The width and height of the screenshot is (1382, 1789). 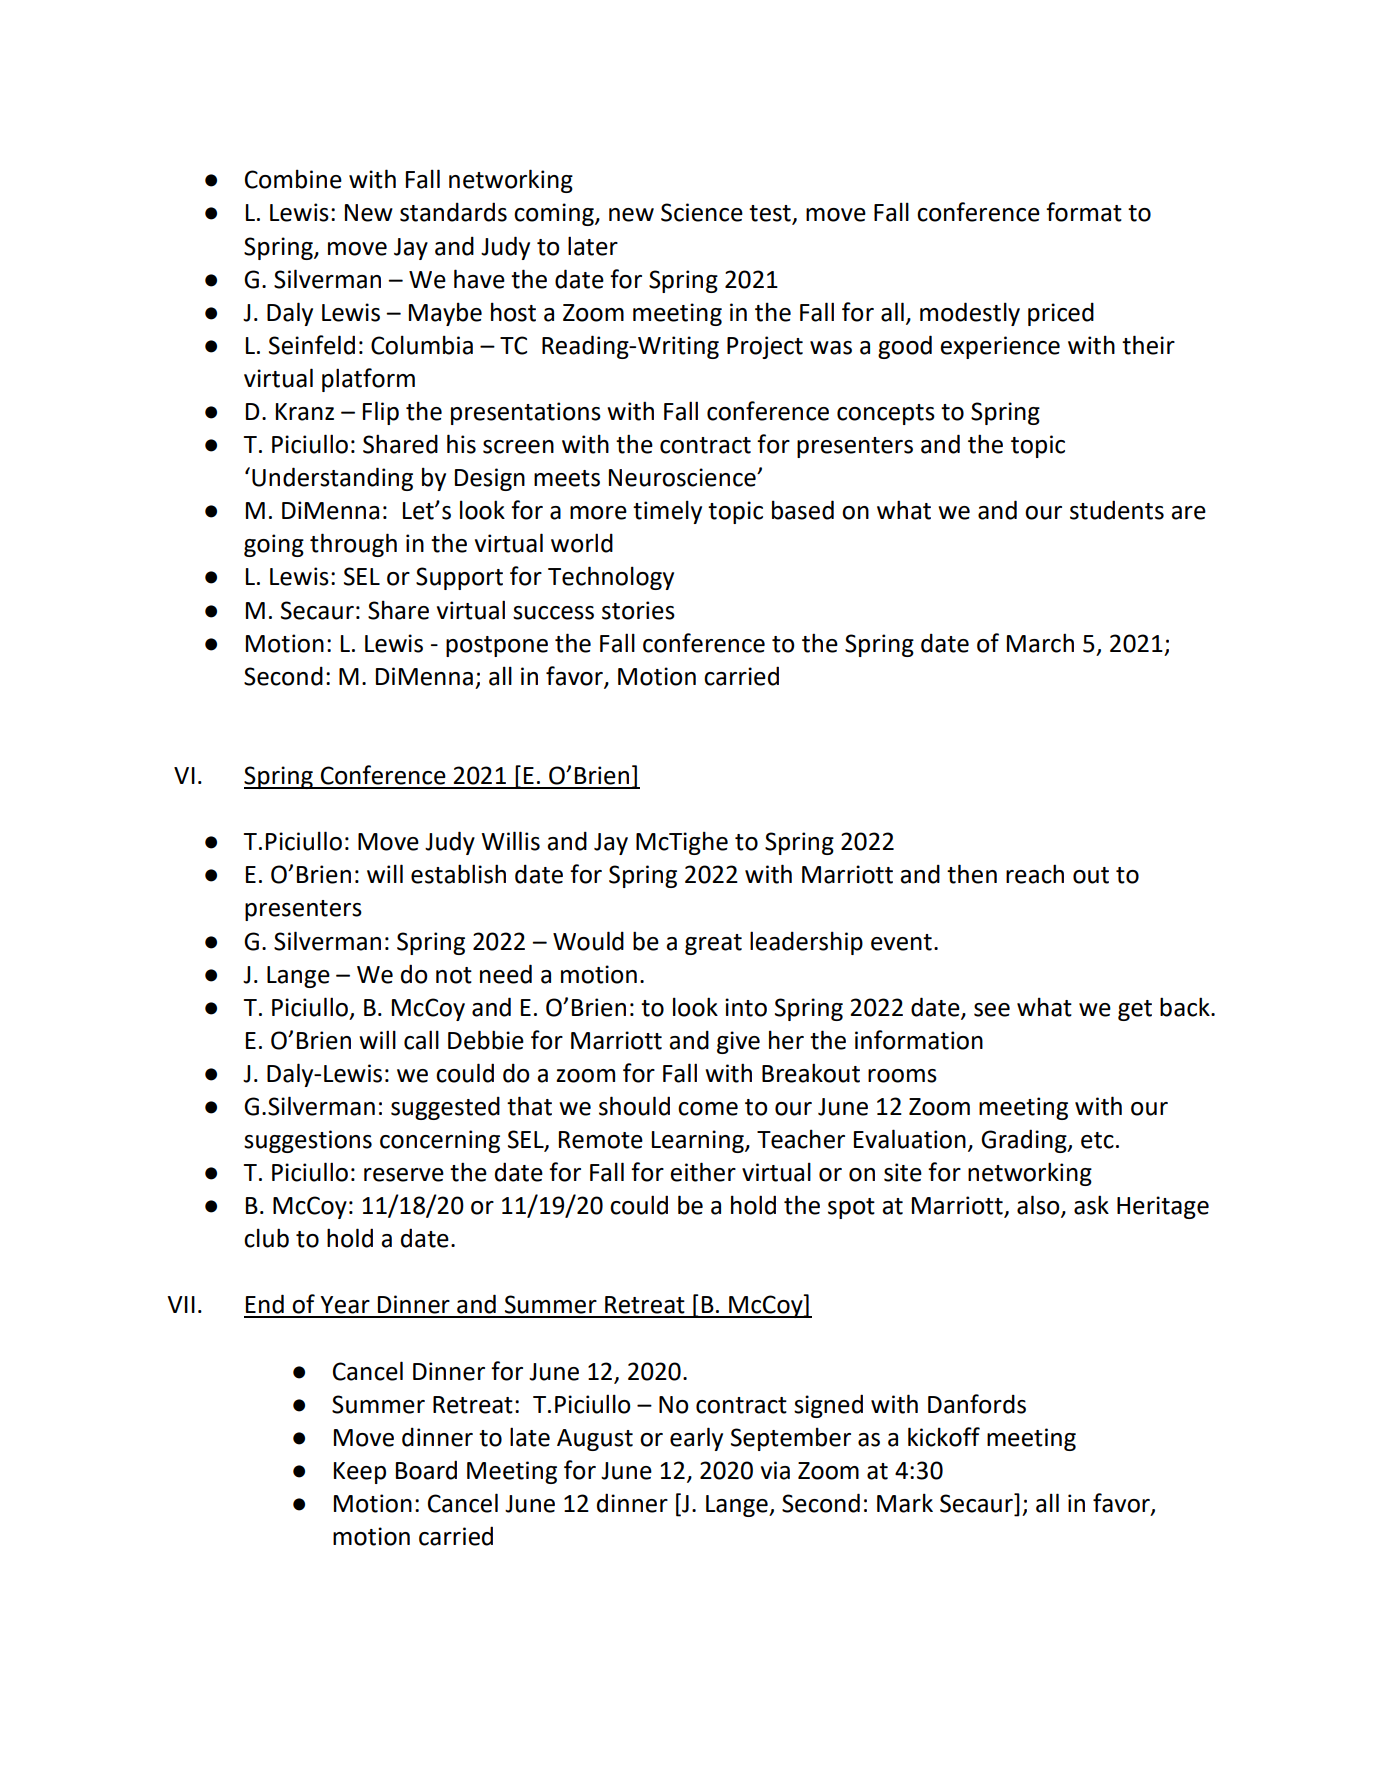 I want to click on test, so click(x=771, y=214).
